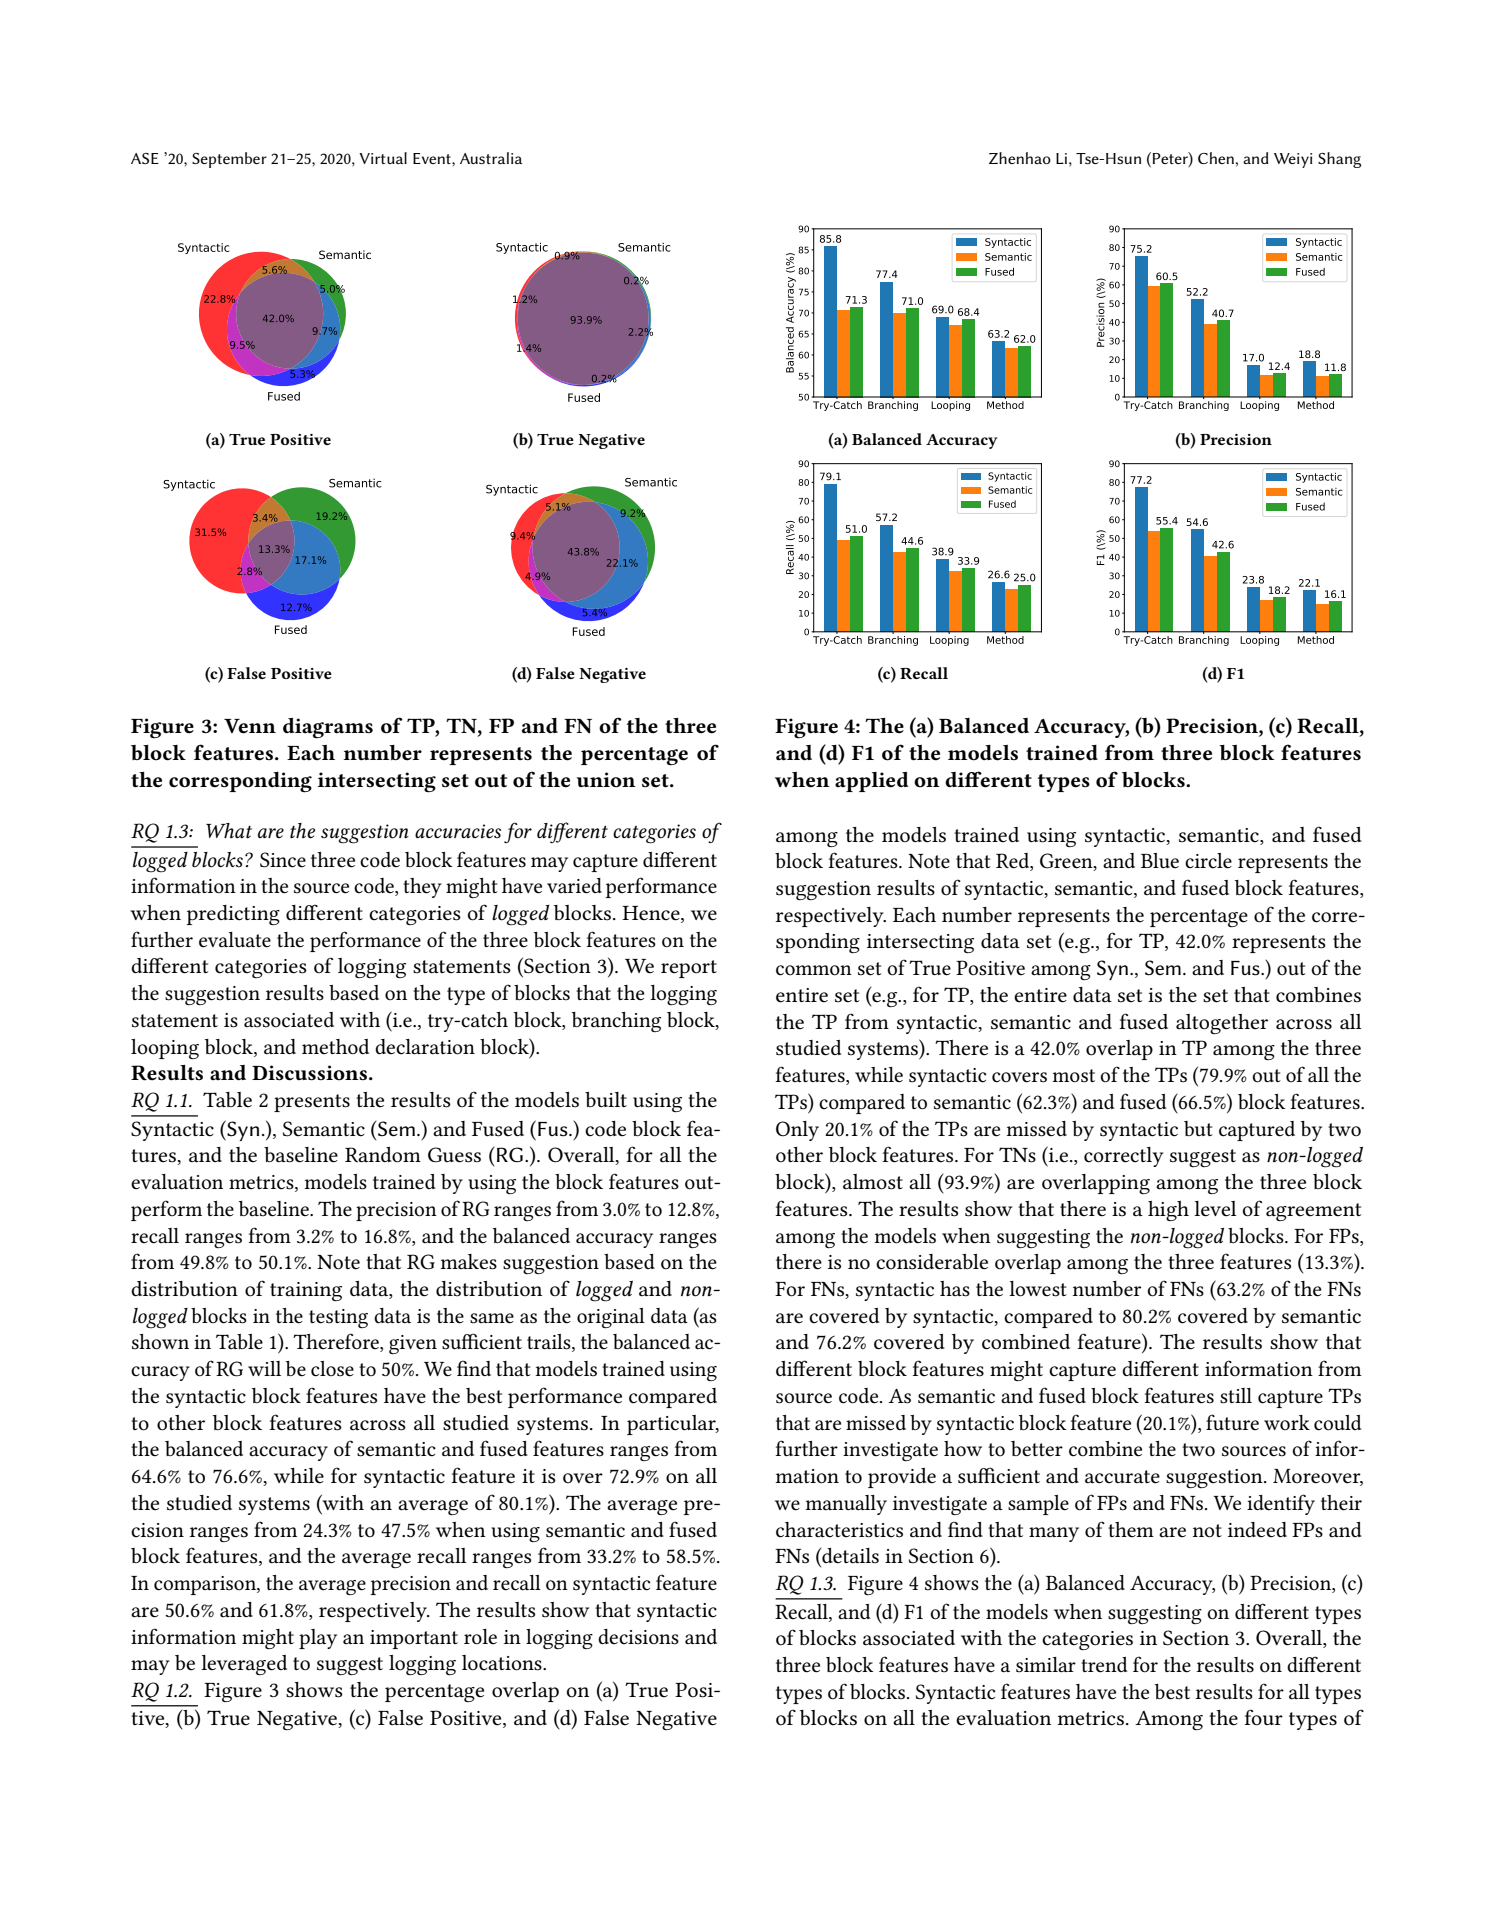 This image has height=1932, width=1493. I want to click on testing, so click(338, 1318).
